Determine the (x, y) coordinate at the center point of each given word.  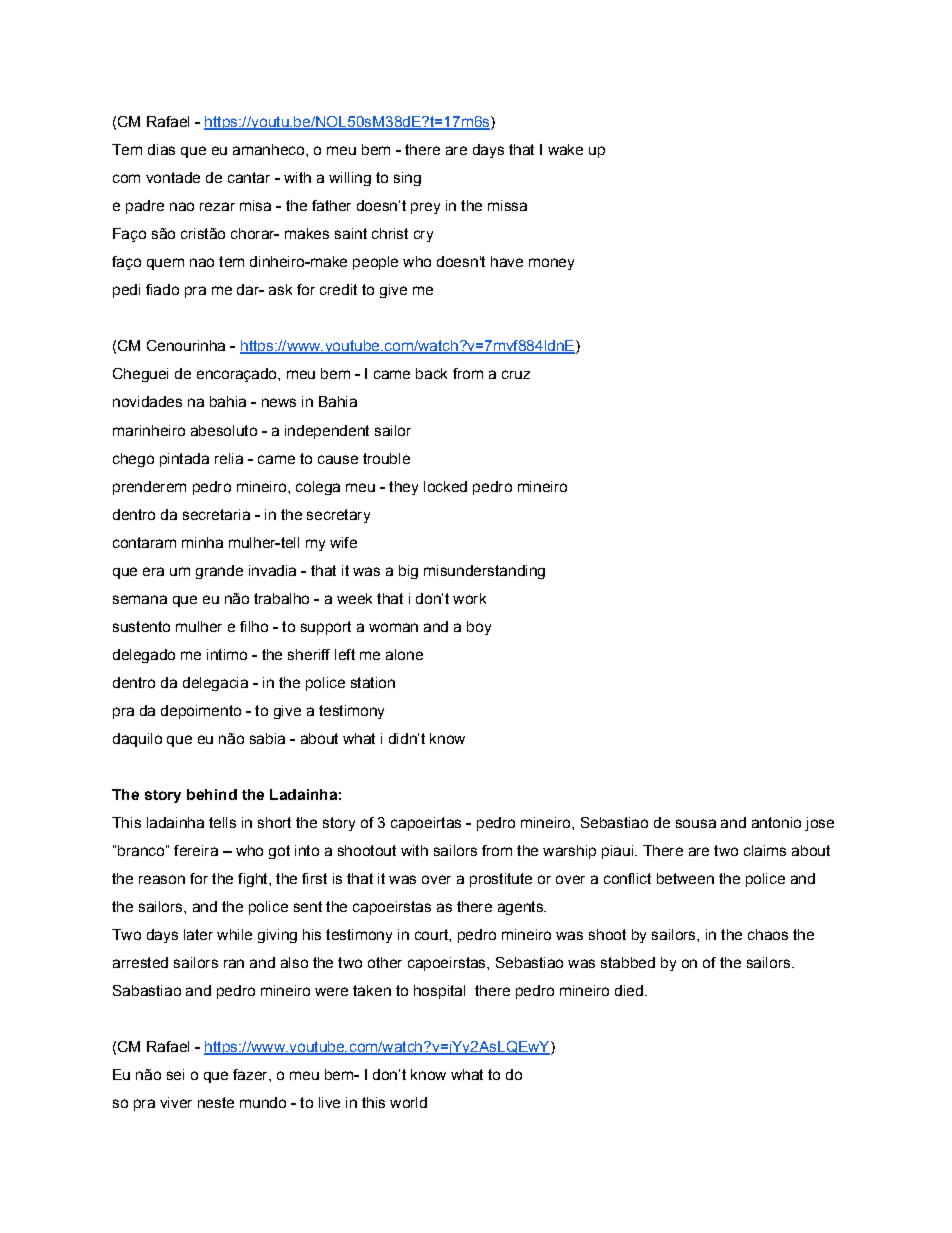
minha (202, 542)
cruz (516, 374)
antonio (776, 822)
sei (175, 1074)
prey (425, 208)
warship (569, 852)
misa (255, 205)
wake (565, 149)
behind (212, 794)
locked (445, 486)
